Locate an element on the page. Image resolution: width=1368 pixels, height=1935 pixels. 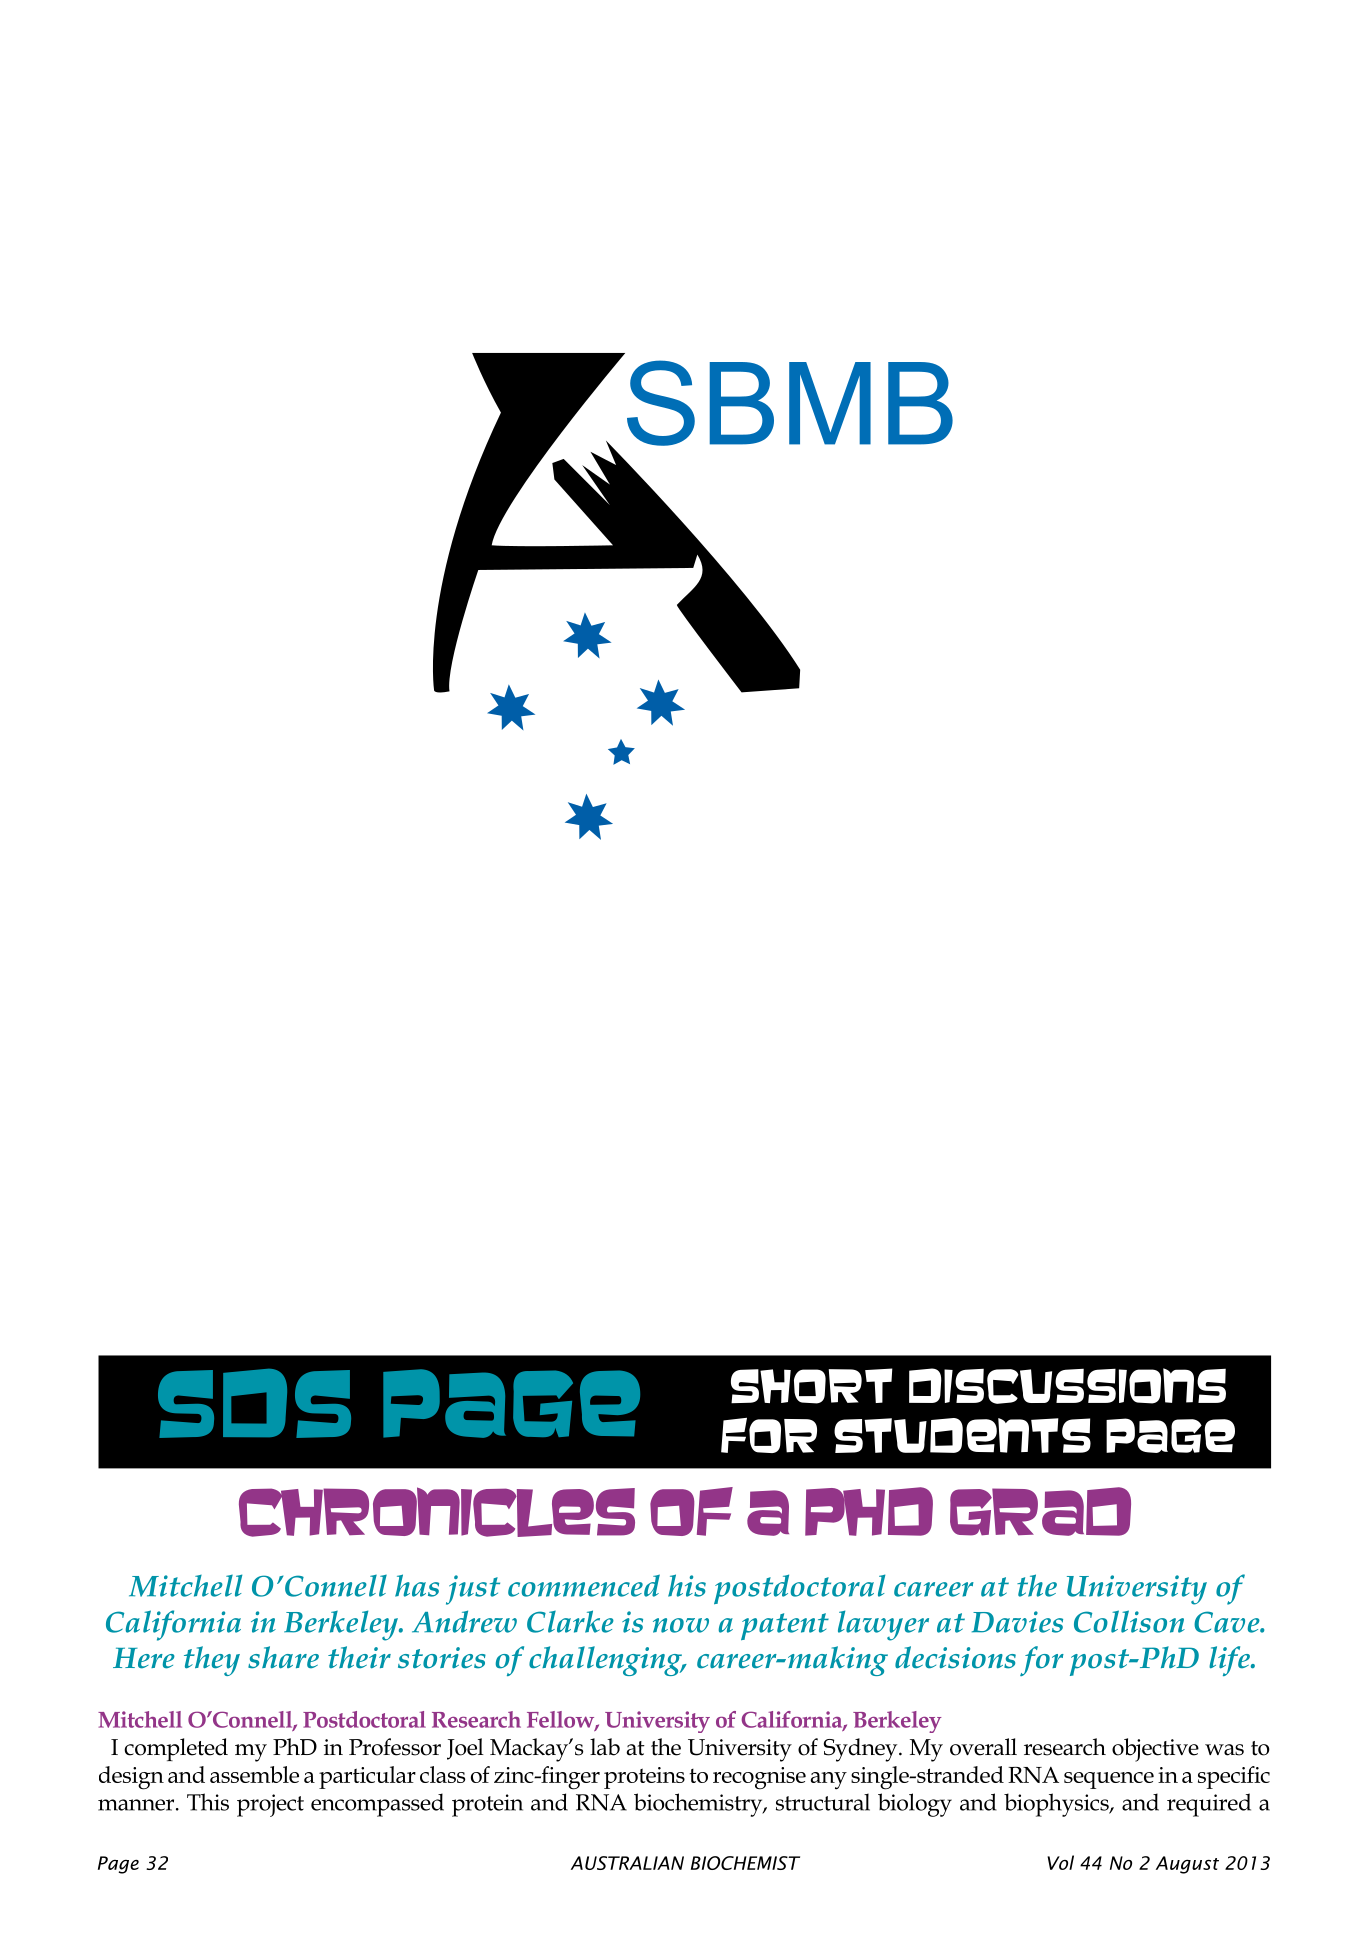
project is located at coordinates (270, 1805).
